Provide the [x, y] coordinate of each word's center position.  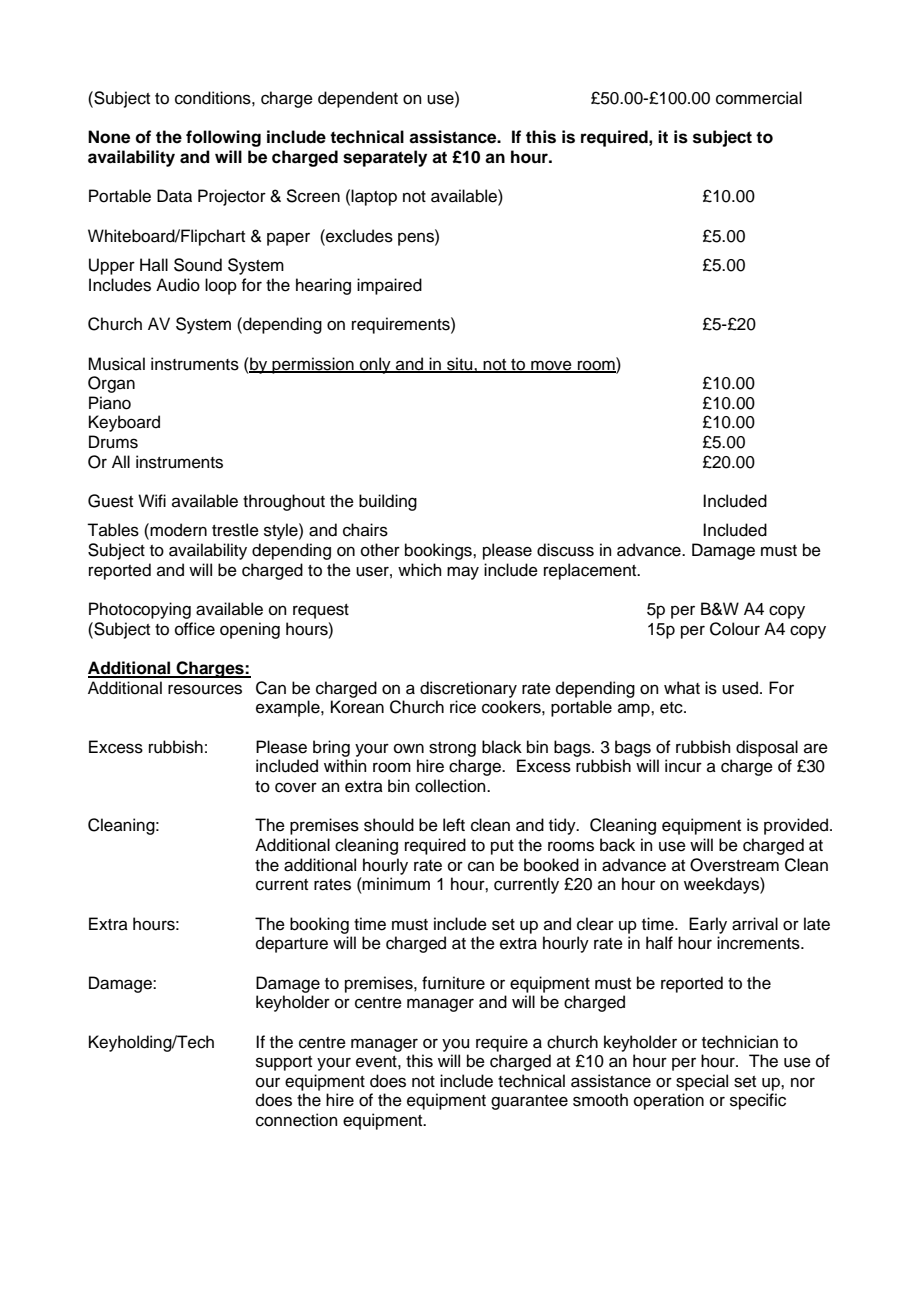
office [195, 629]
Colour [735, 629]
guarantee [529, 1102]
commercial [759, 98]
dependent [358, 99]
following [223, 138]
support [284, 1063]
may [463, 573]
